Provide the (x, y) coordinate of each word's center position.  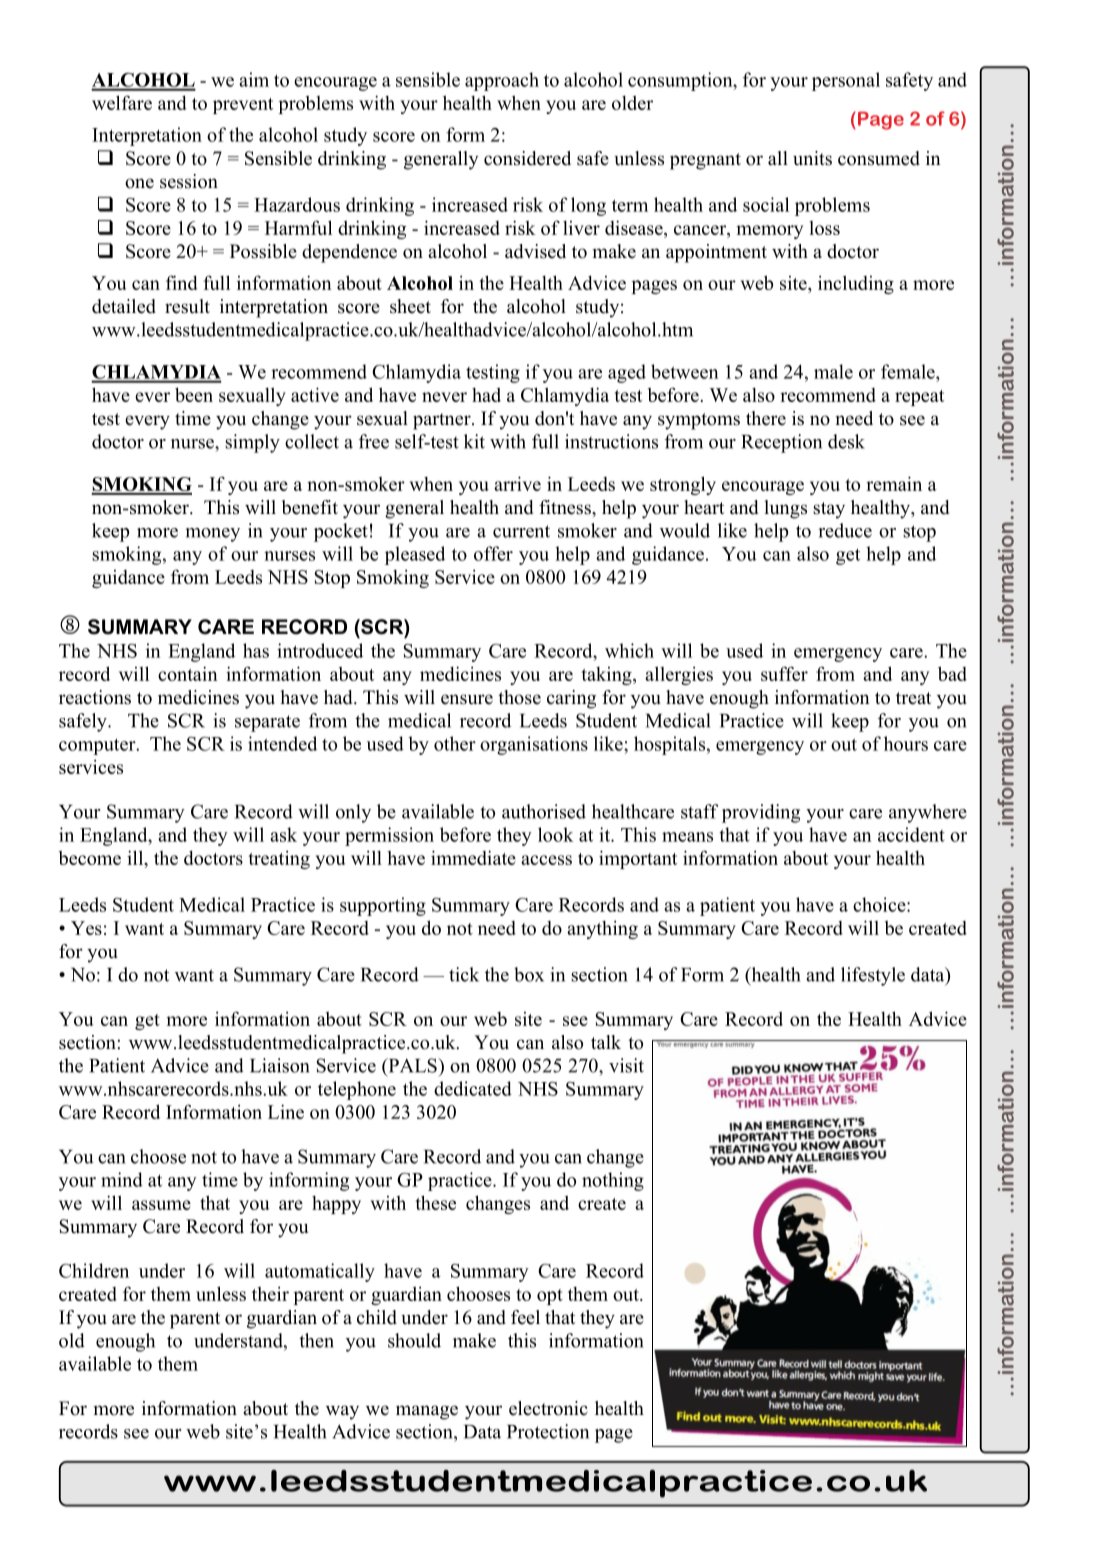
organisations (534, 745)
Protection (548, 1431)
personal (846, 81)
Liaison (280, 1065)
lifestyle (873, 976)
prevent (243, 106)
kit (474, 441)
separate (267, 723)
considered (527, 158)
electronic (548, 1408)
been (194, 394)
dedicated (473, 1088)
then (316, 1340)
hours (906, 743)
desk (846, 441)
